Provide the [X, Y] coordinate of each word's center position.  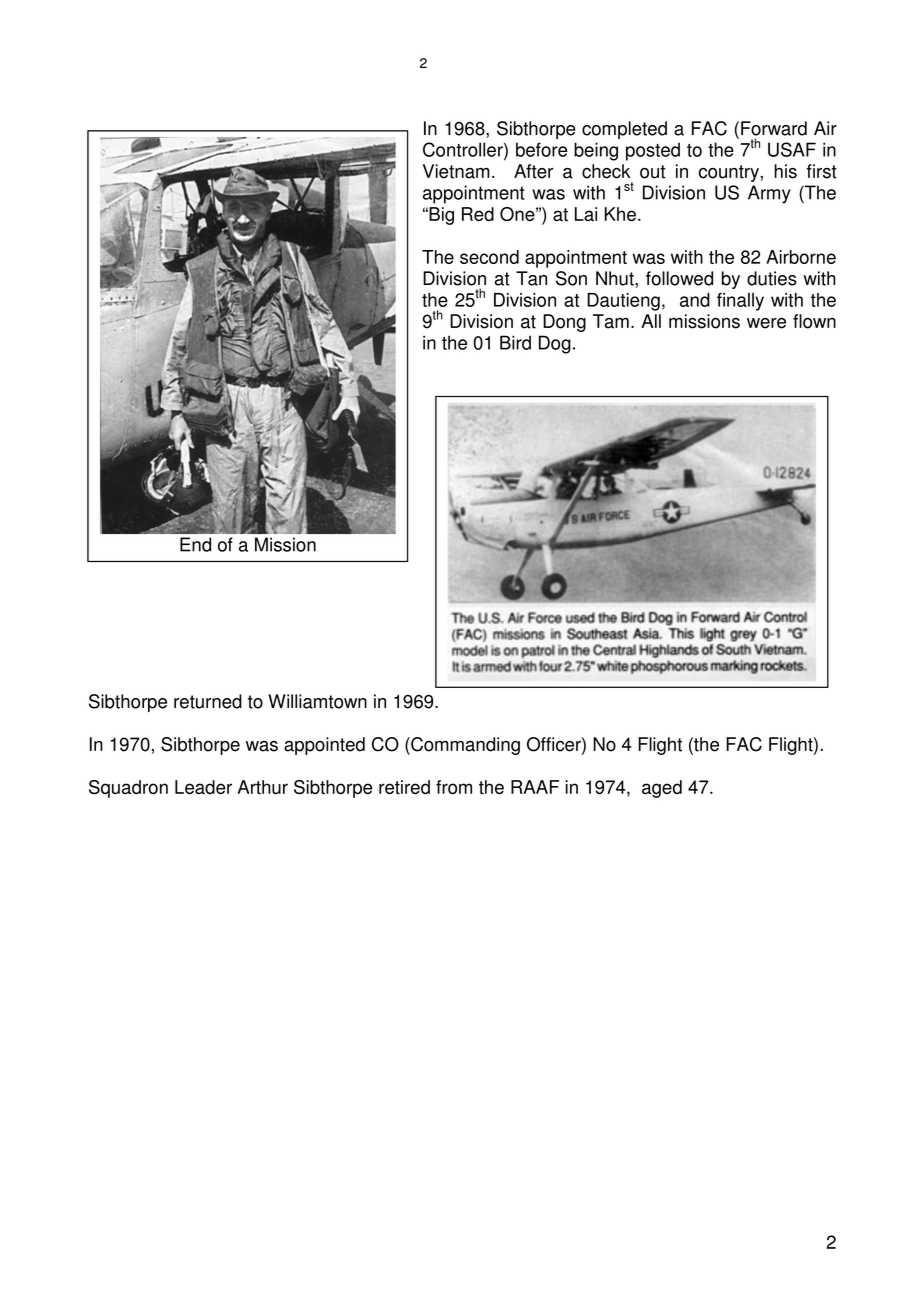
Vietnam [456, 171]
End [195, 544]
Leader [203, 787]
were [766, 323]
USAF [792, 149]
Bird [515, 342]
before [542, 149]
